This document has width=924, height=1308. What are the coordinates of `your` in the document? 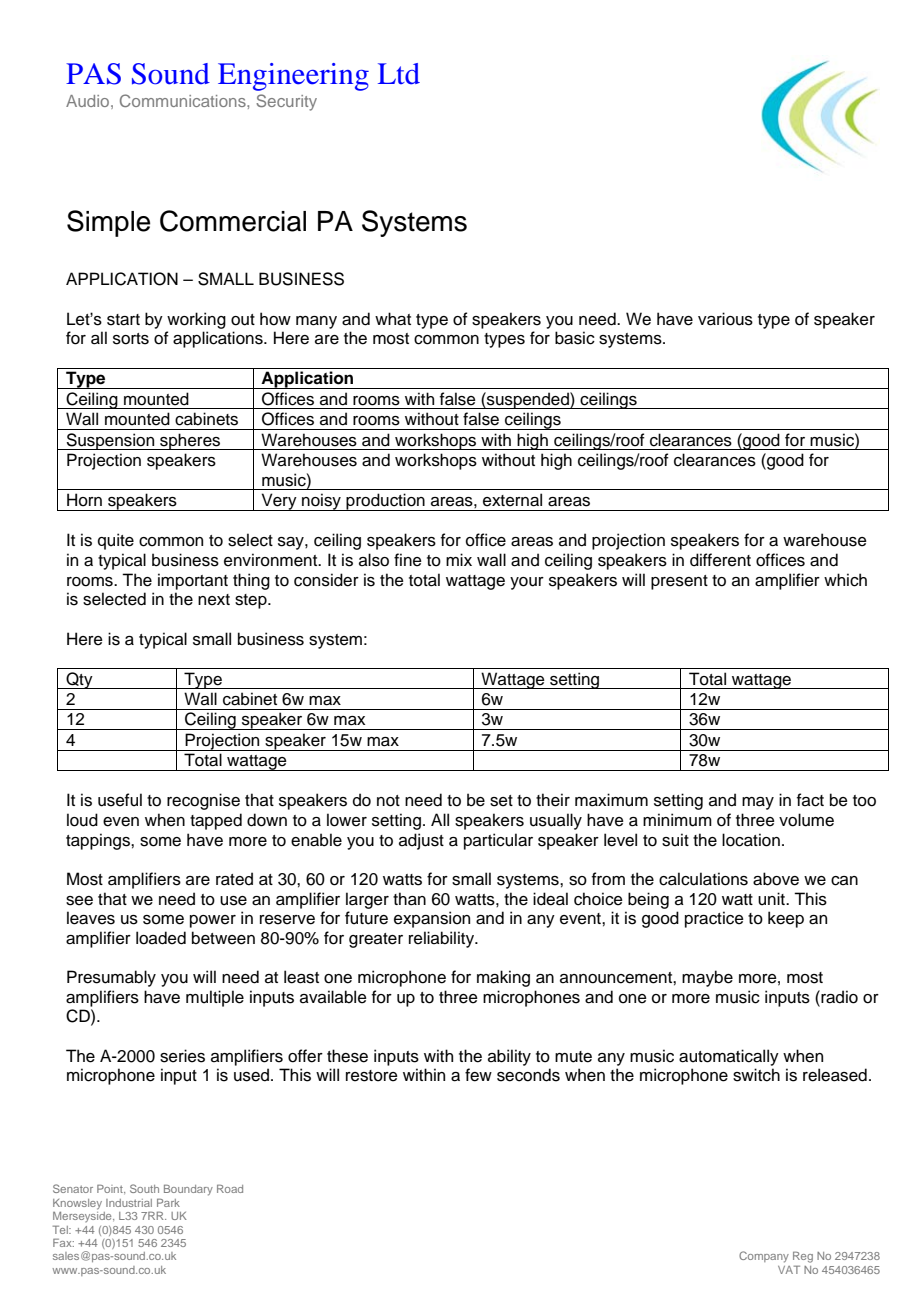 It's located at (527, 583).
